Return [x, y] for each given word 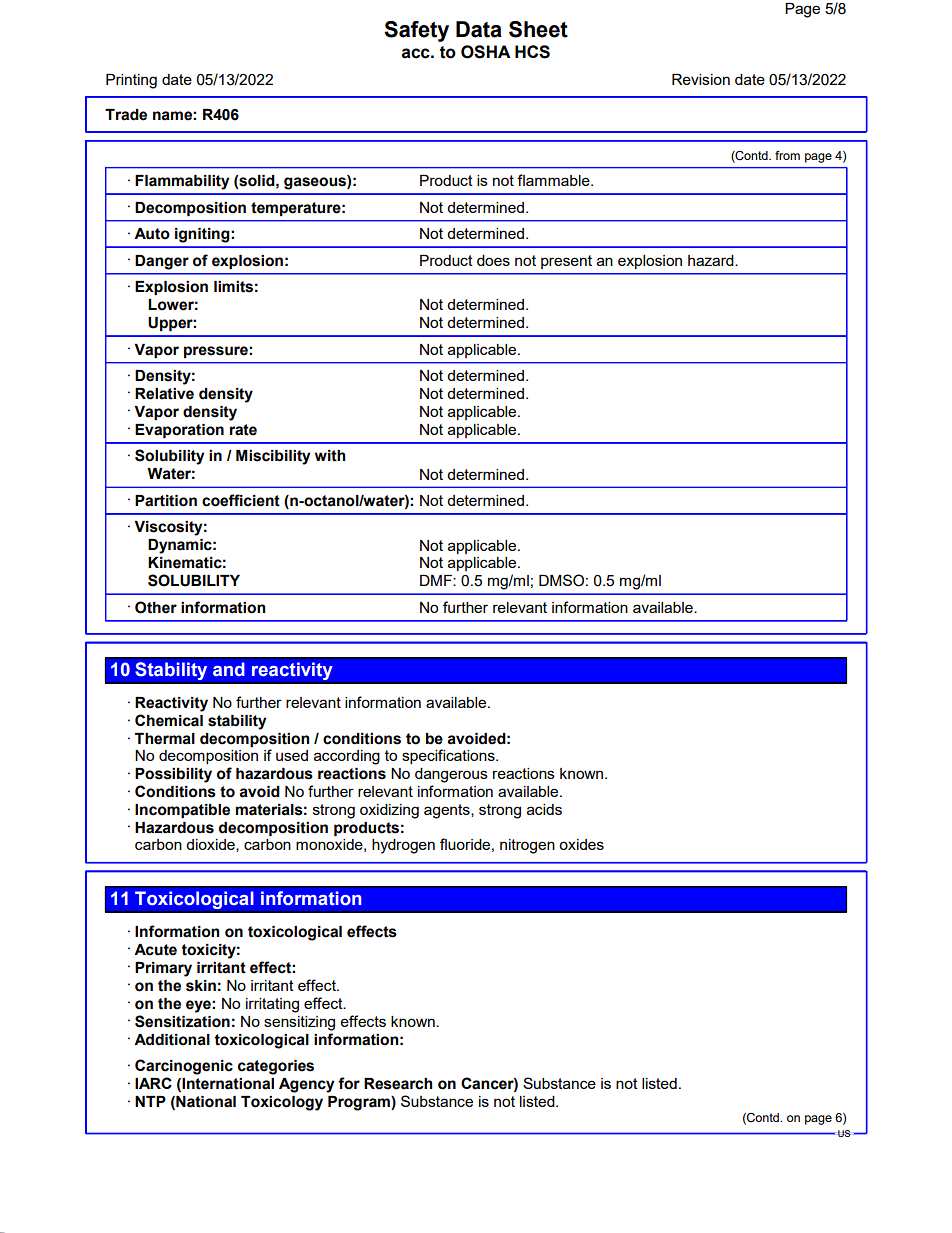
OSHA [486, 52]
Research [398, 1084]
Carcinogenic [184, 1067]
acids [544, 809]
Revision [701, 79]
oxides [581, 844]
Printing [131, 81]
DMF [437, 580]
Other [156, 607]
